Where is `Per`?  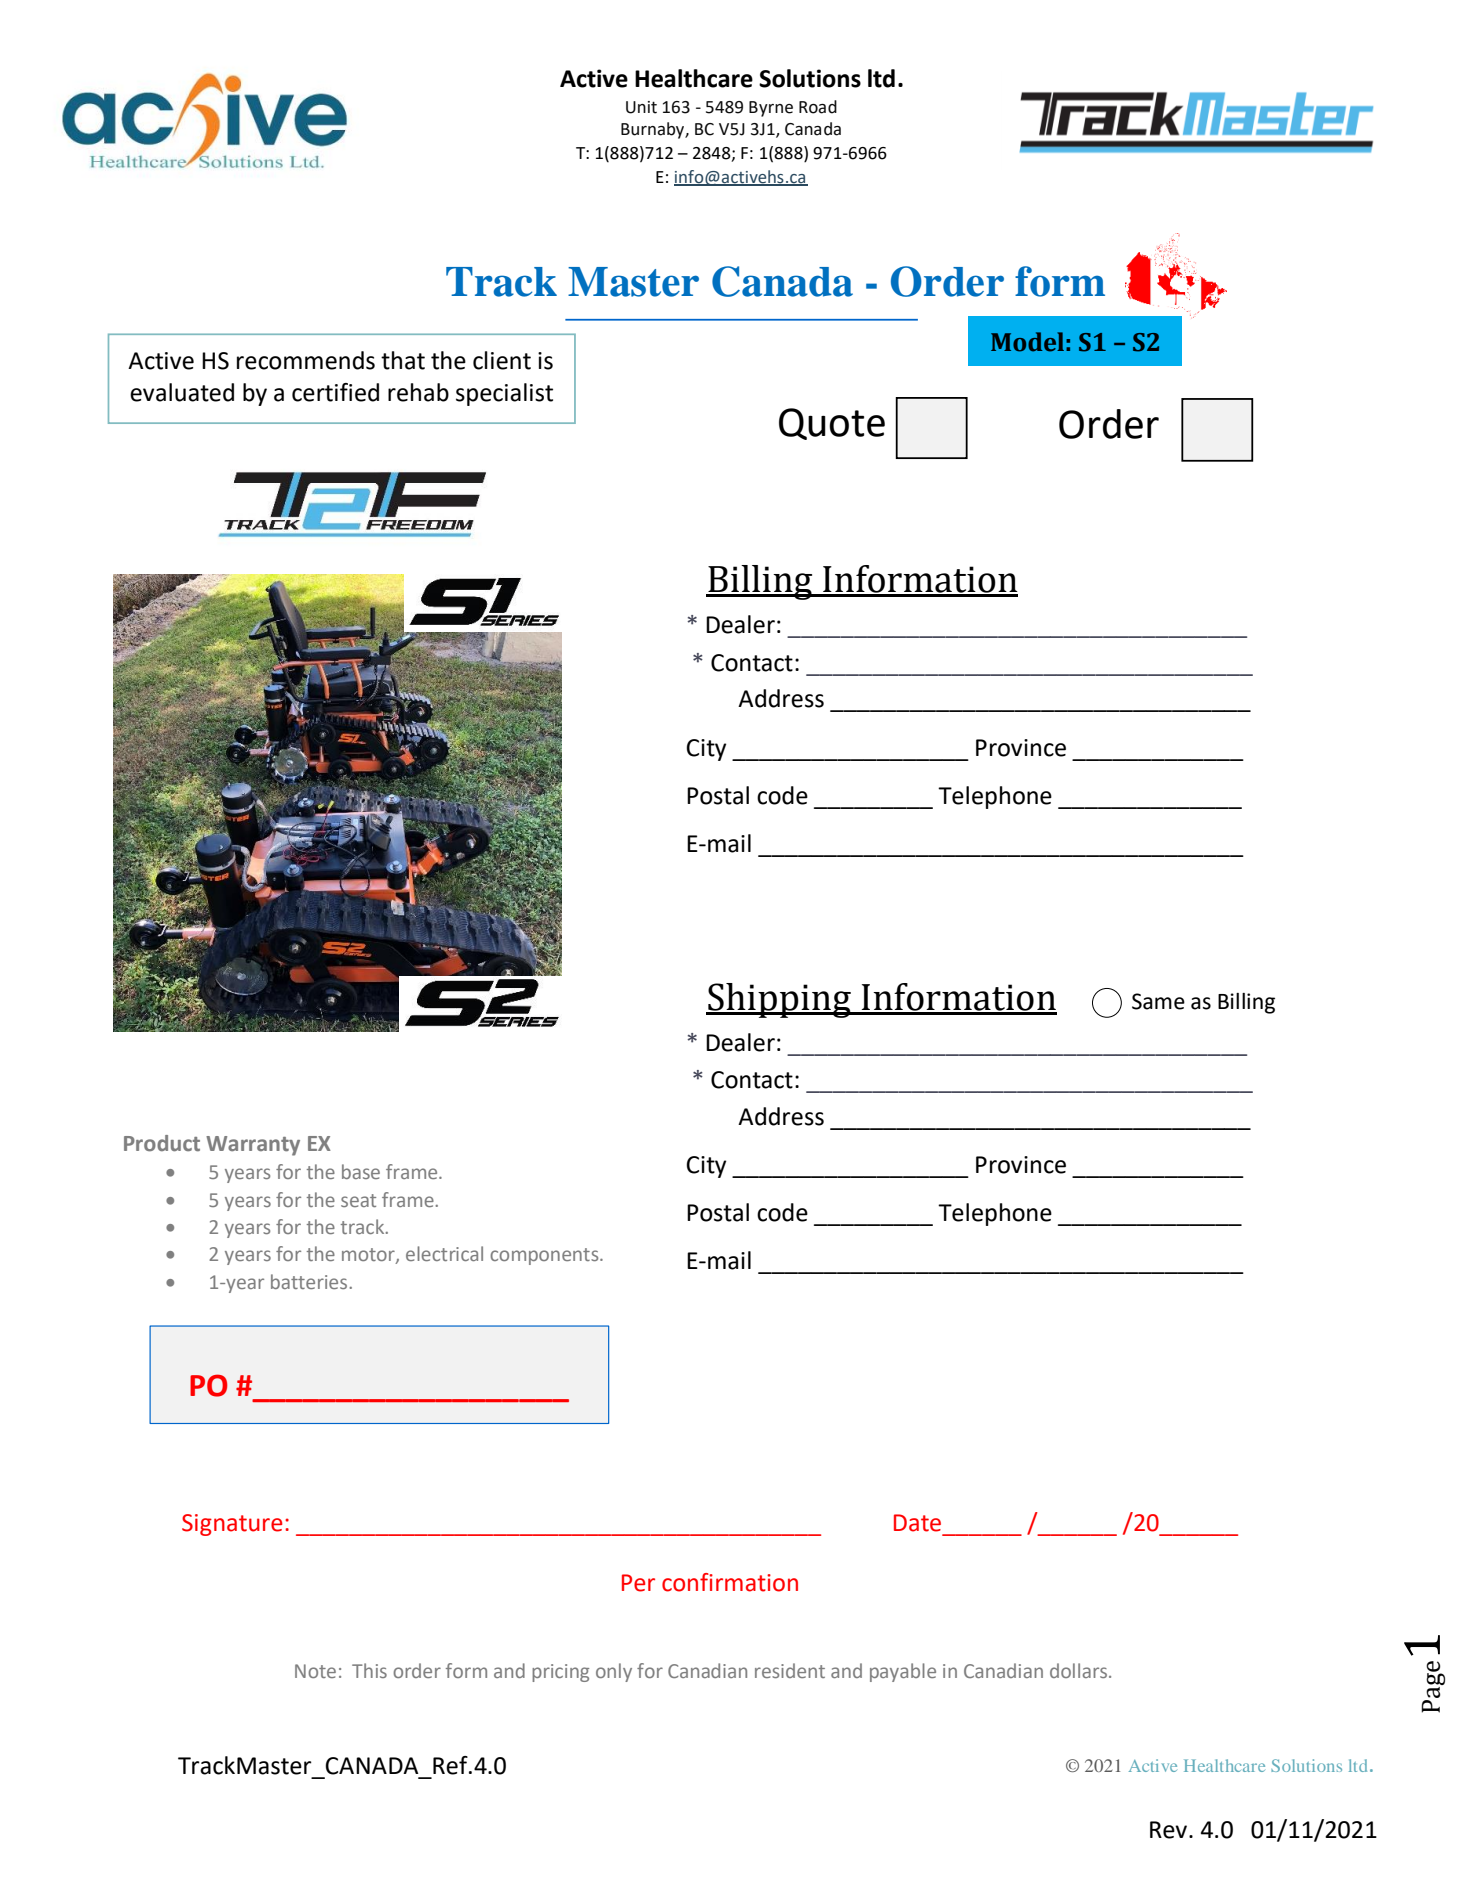
Per is located at coordinates (638, 1583).
